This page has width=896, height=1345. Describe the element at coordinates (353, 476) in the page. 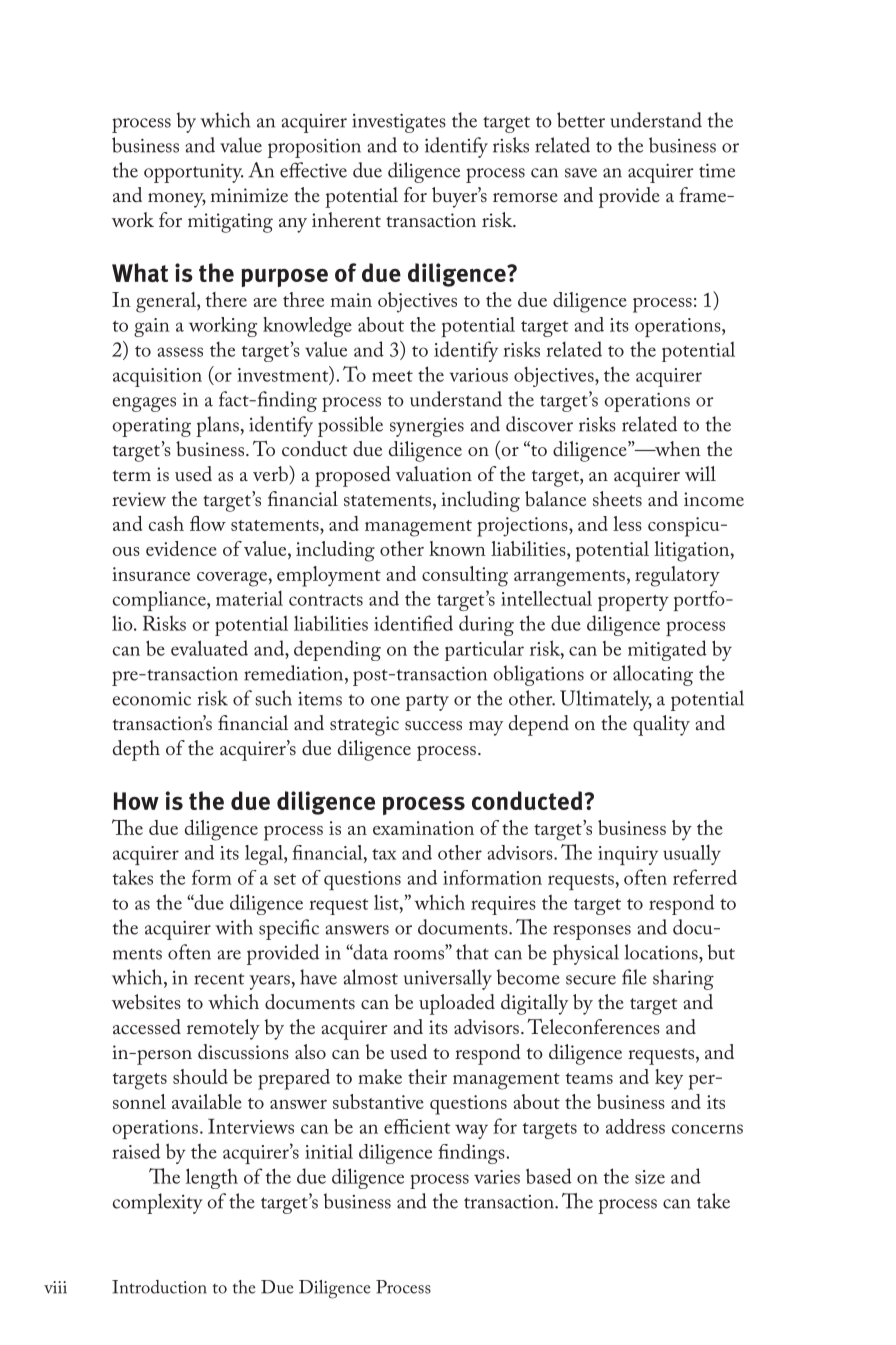

I see `proposed` at that location.
